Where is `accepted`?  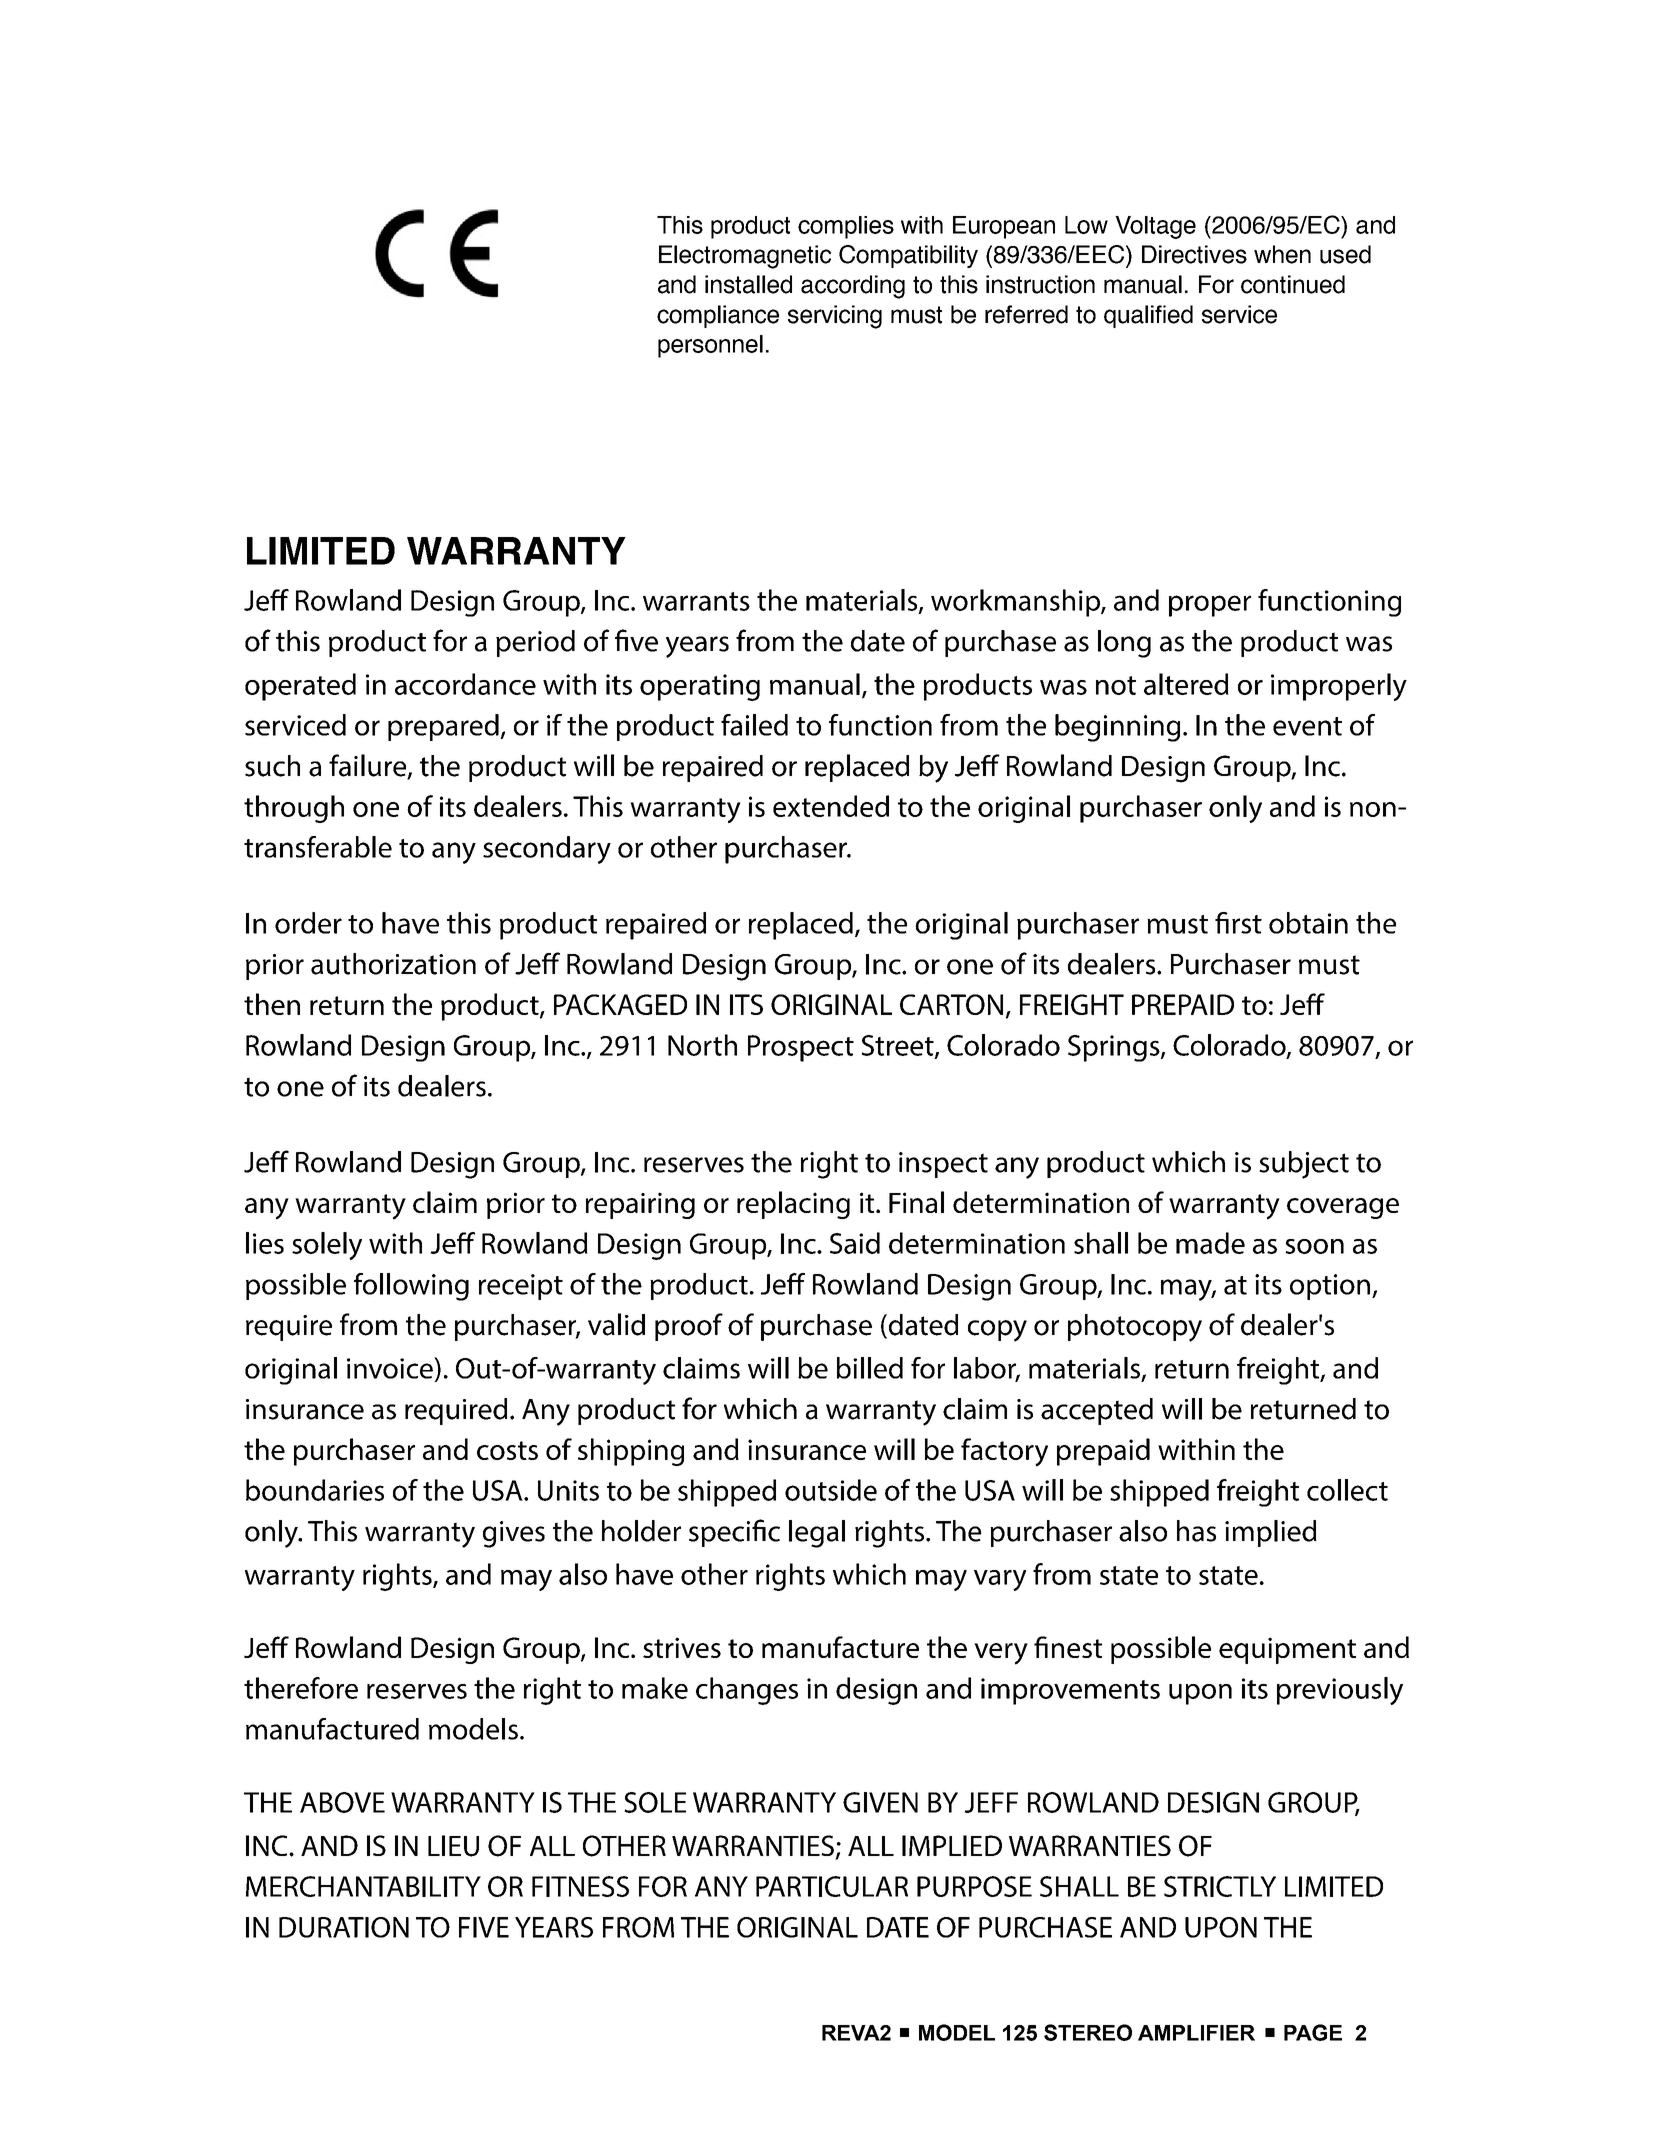 accepted is located at coordinates (1097, 1411).
